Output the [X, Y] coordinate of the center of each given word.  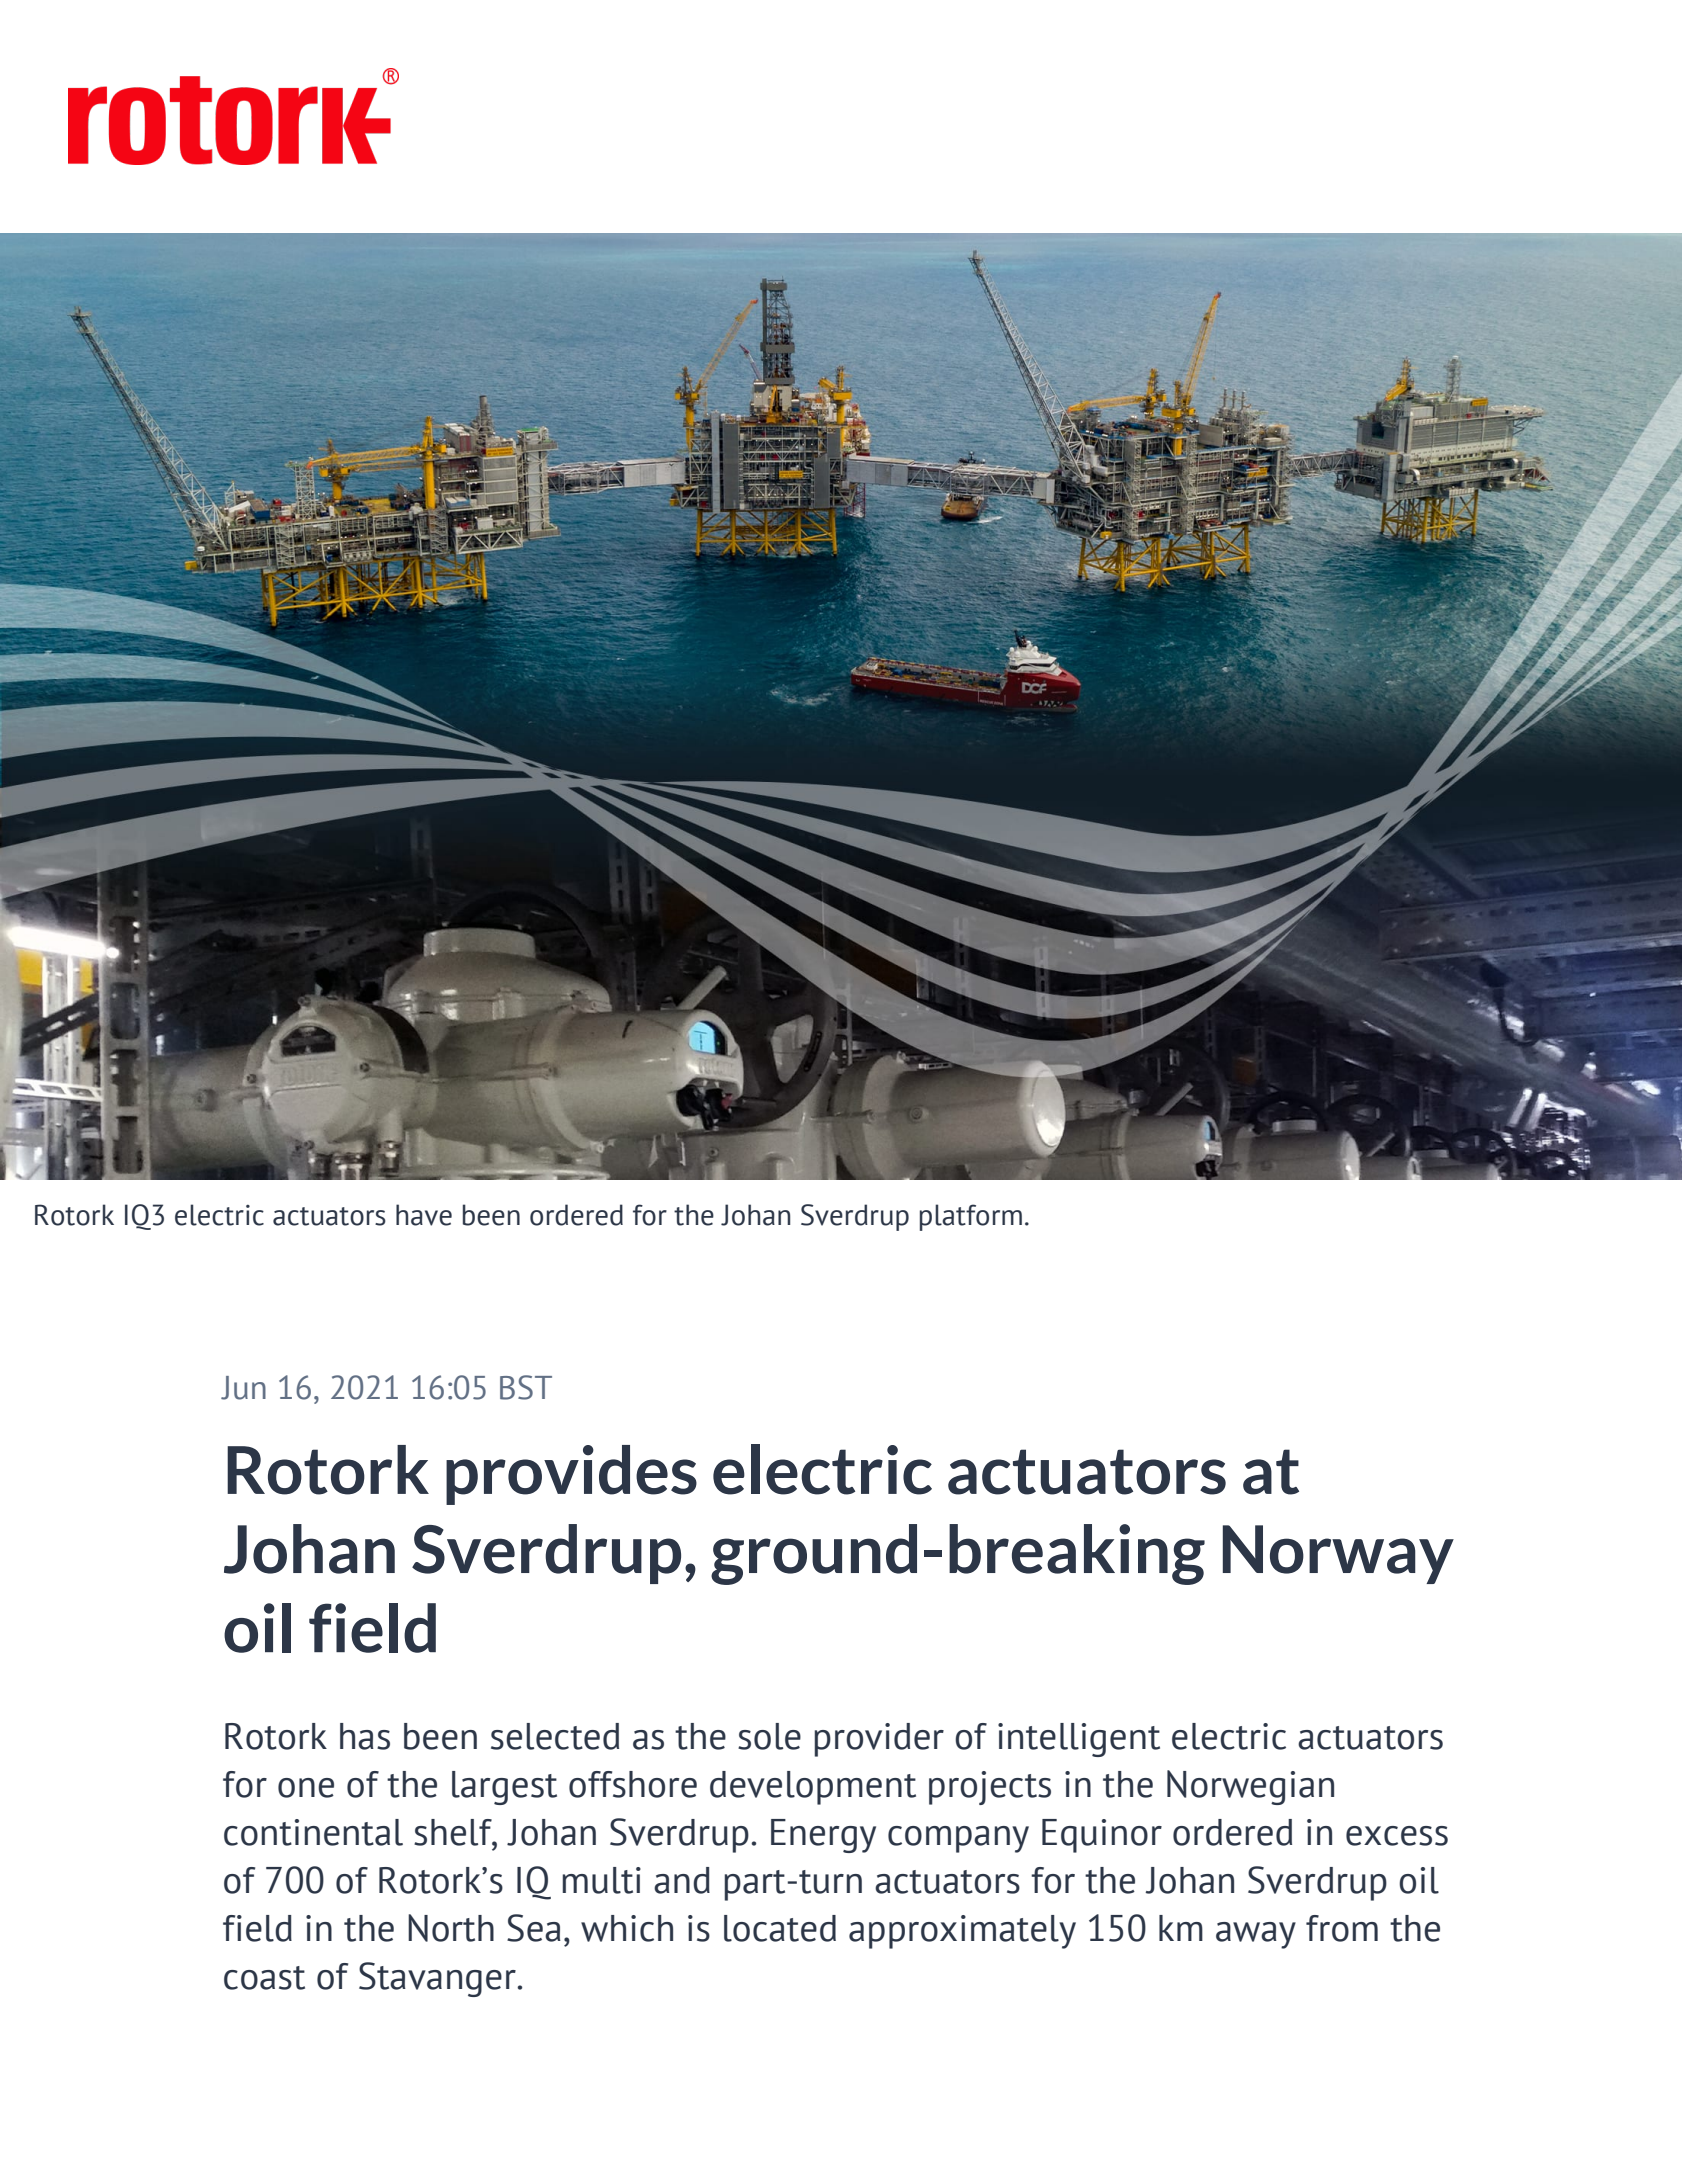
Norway [1338, 1554]
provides [571, 1475]
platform [971, 1217]
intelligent [1079, 1740]
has [365, 1736]
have [424, 1215]
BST [526, 1387]
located [780, 1928]
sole [769, 1736]
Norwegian [1250, 1787]
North [451, 1928]
